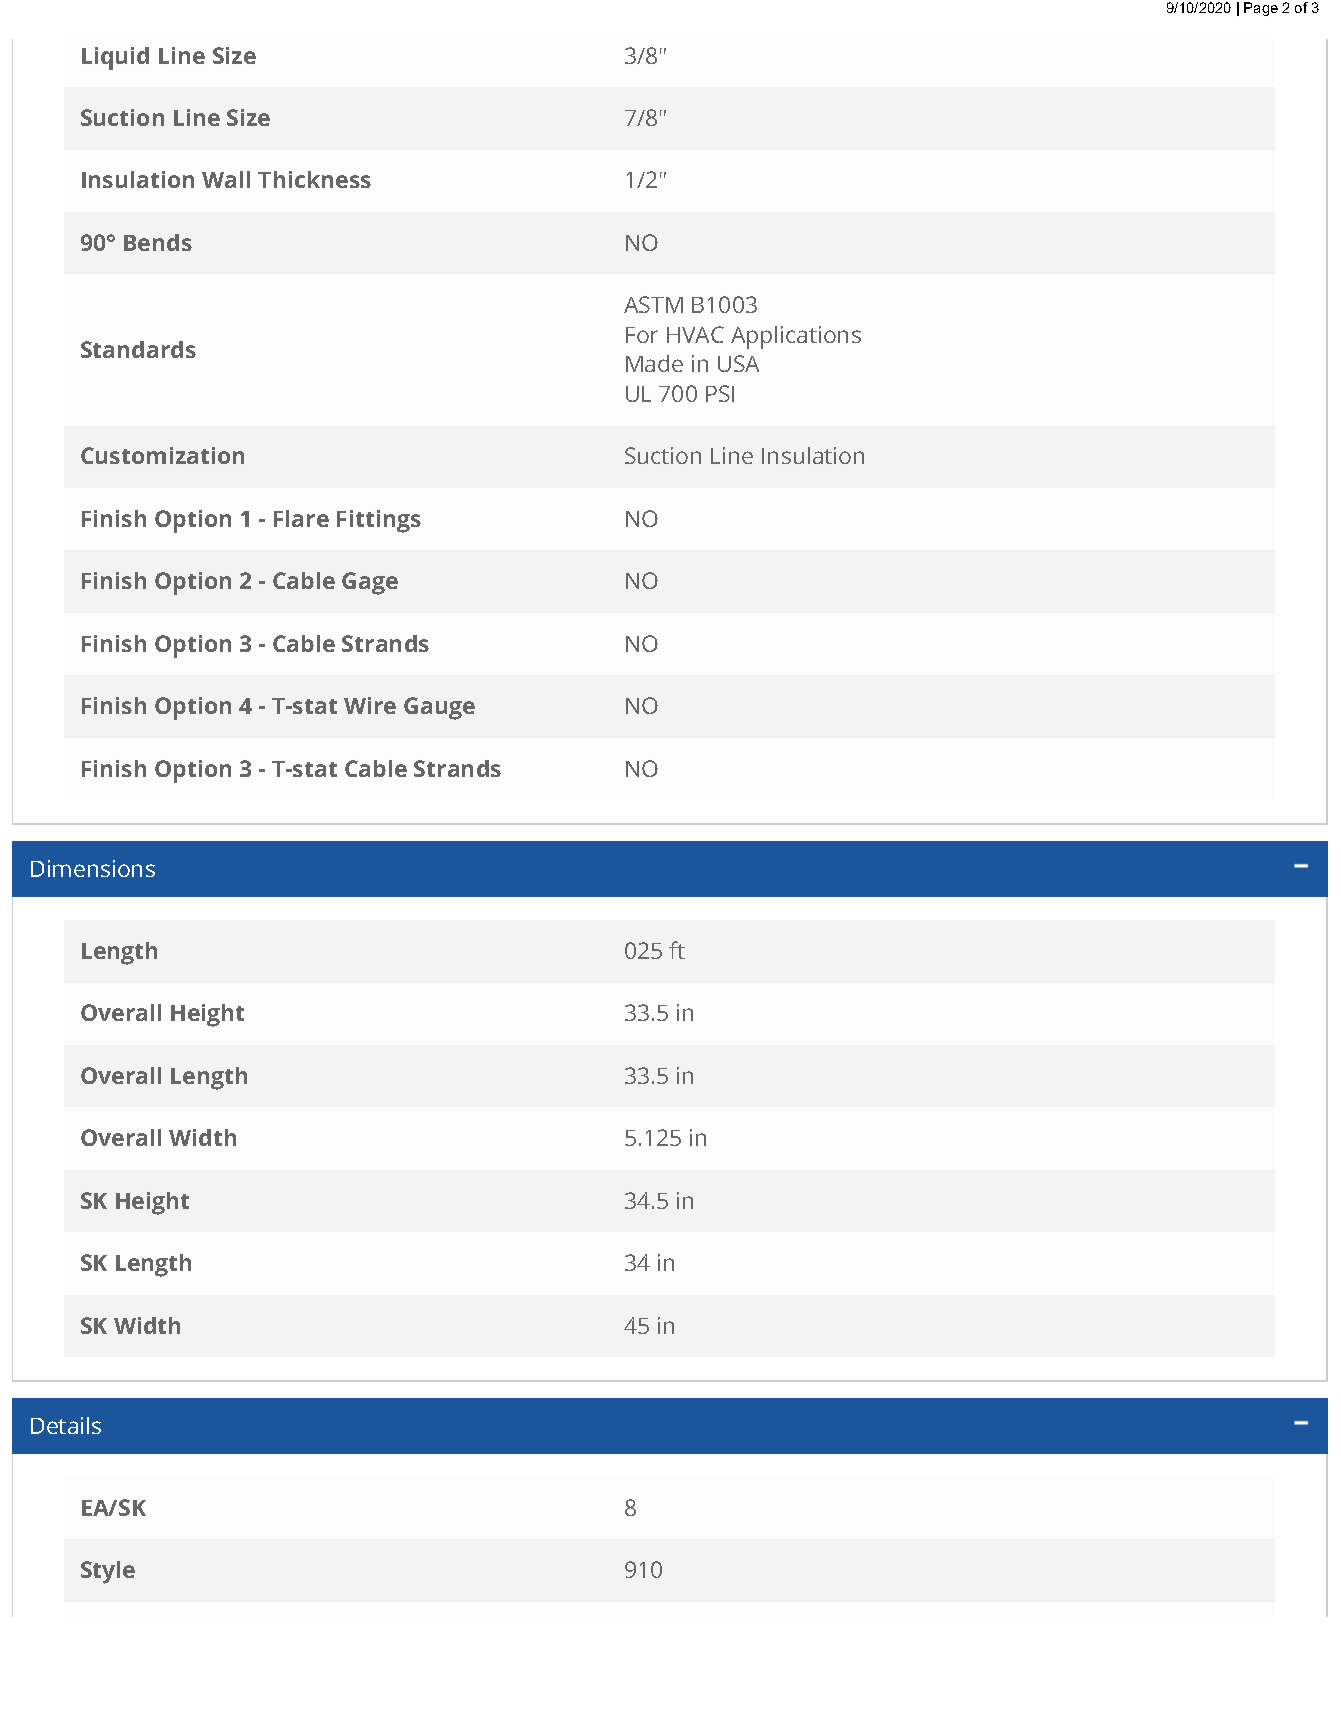 This image has height=1735, width=1341. Describe the element at coordinates (439, 708) in the image. I see `Gauge` at that location.
